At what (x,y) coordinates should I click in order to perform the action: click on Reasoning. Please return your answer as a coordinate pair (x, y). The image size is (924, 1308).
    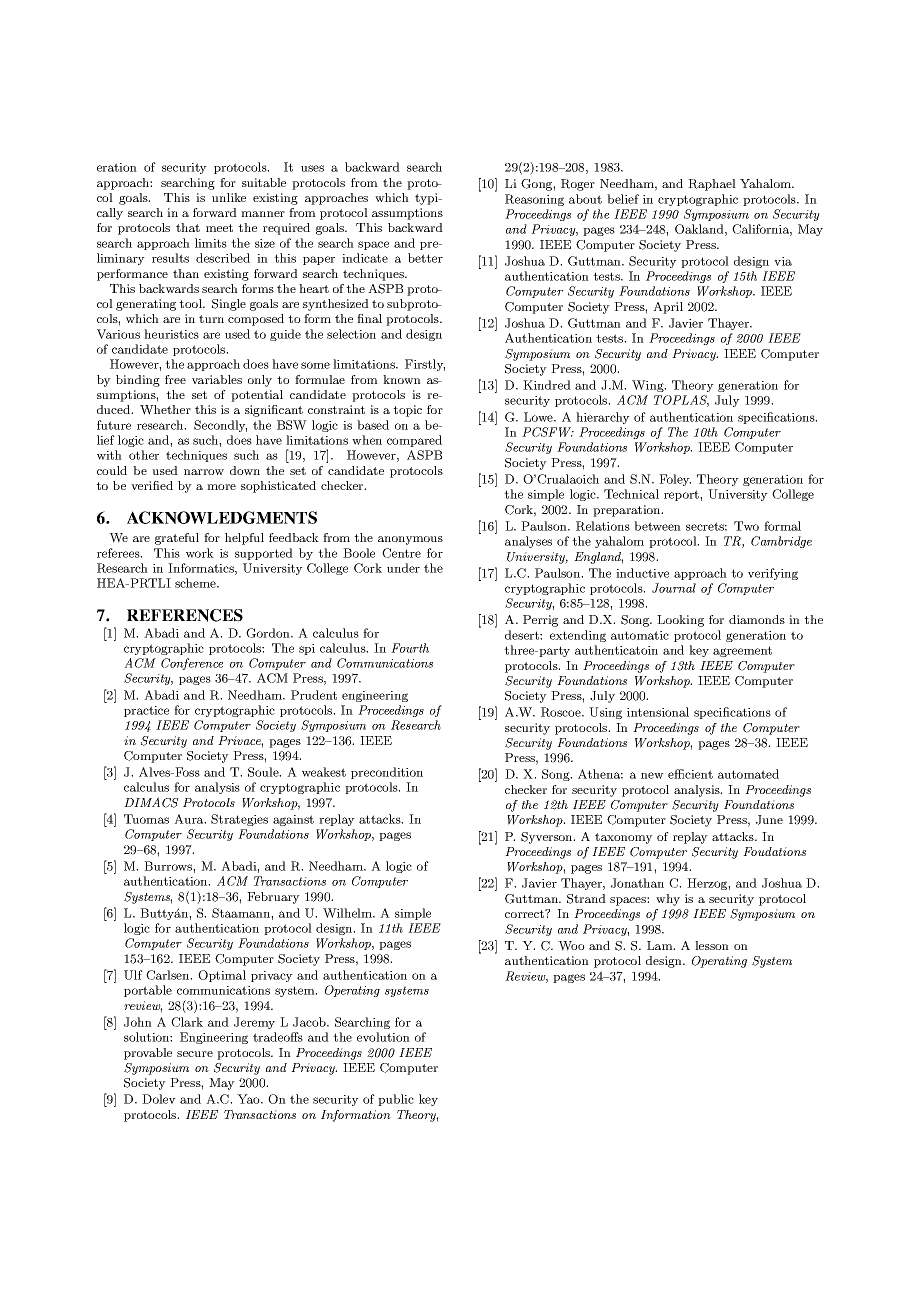
    Looking at the image, I should click on (534, 200).
